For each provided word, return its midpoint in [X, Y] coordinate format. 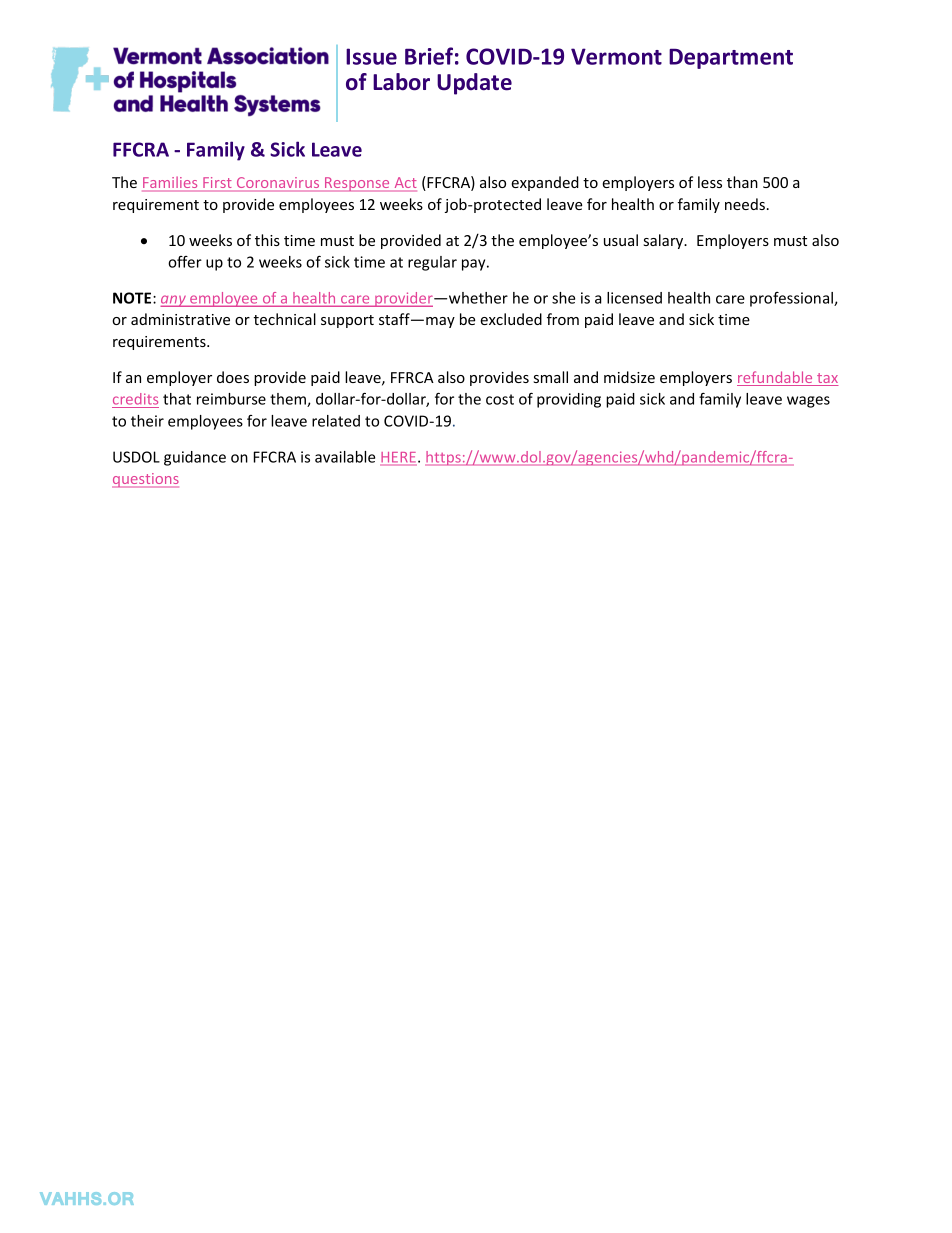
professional [792, 299]
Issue [371, 56]
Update [474, 84]
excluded [511, 319]
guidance [195, 458]
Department [731, 58]
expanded [545, 183]
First [217, 184]
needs [745, 204]
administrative [180, 319]
